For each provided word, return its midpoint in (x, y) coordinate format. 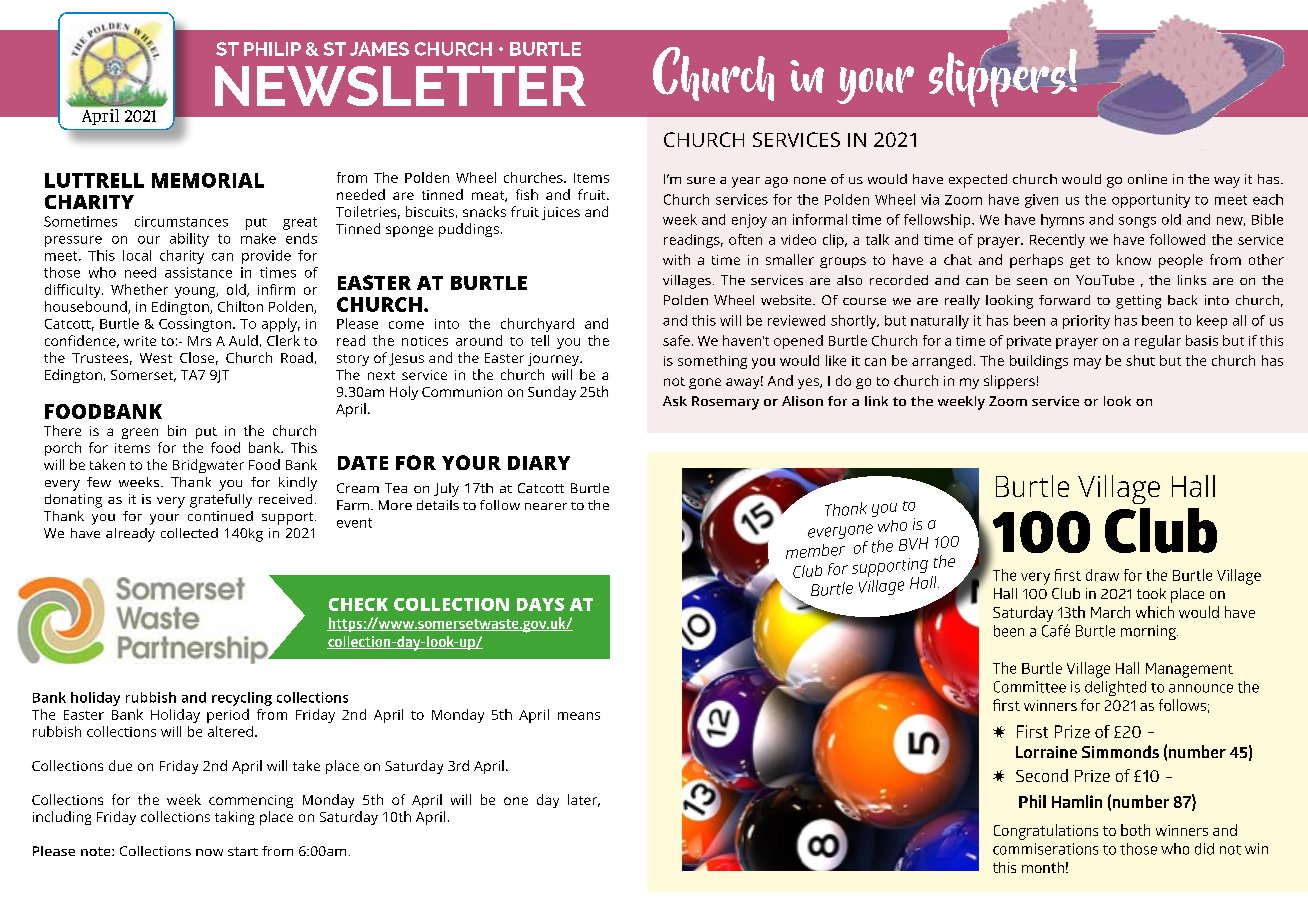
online (1147, 179)
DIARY (539, 463)
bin (177, 430)
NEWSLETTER (400, 86)
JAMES (379, 49)
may (1087, 363)
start (243, 851)
